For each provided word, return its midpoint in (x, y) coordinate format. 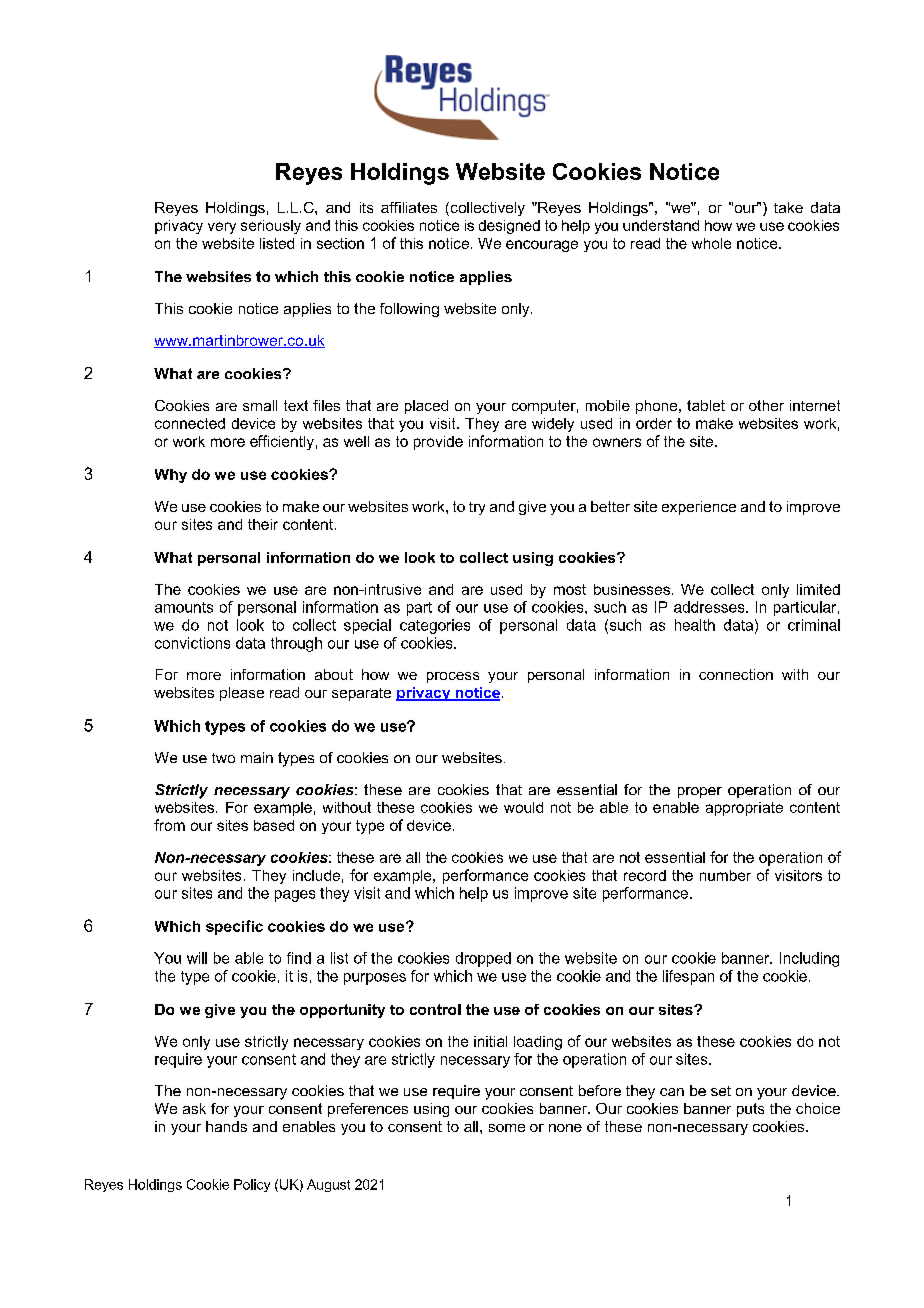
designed (509, 227)
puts (750, 1110)
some (507, 1128)
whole (711, 243)
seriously (271, 227)
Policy (252, 1185)
